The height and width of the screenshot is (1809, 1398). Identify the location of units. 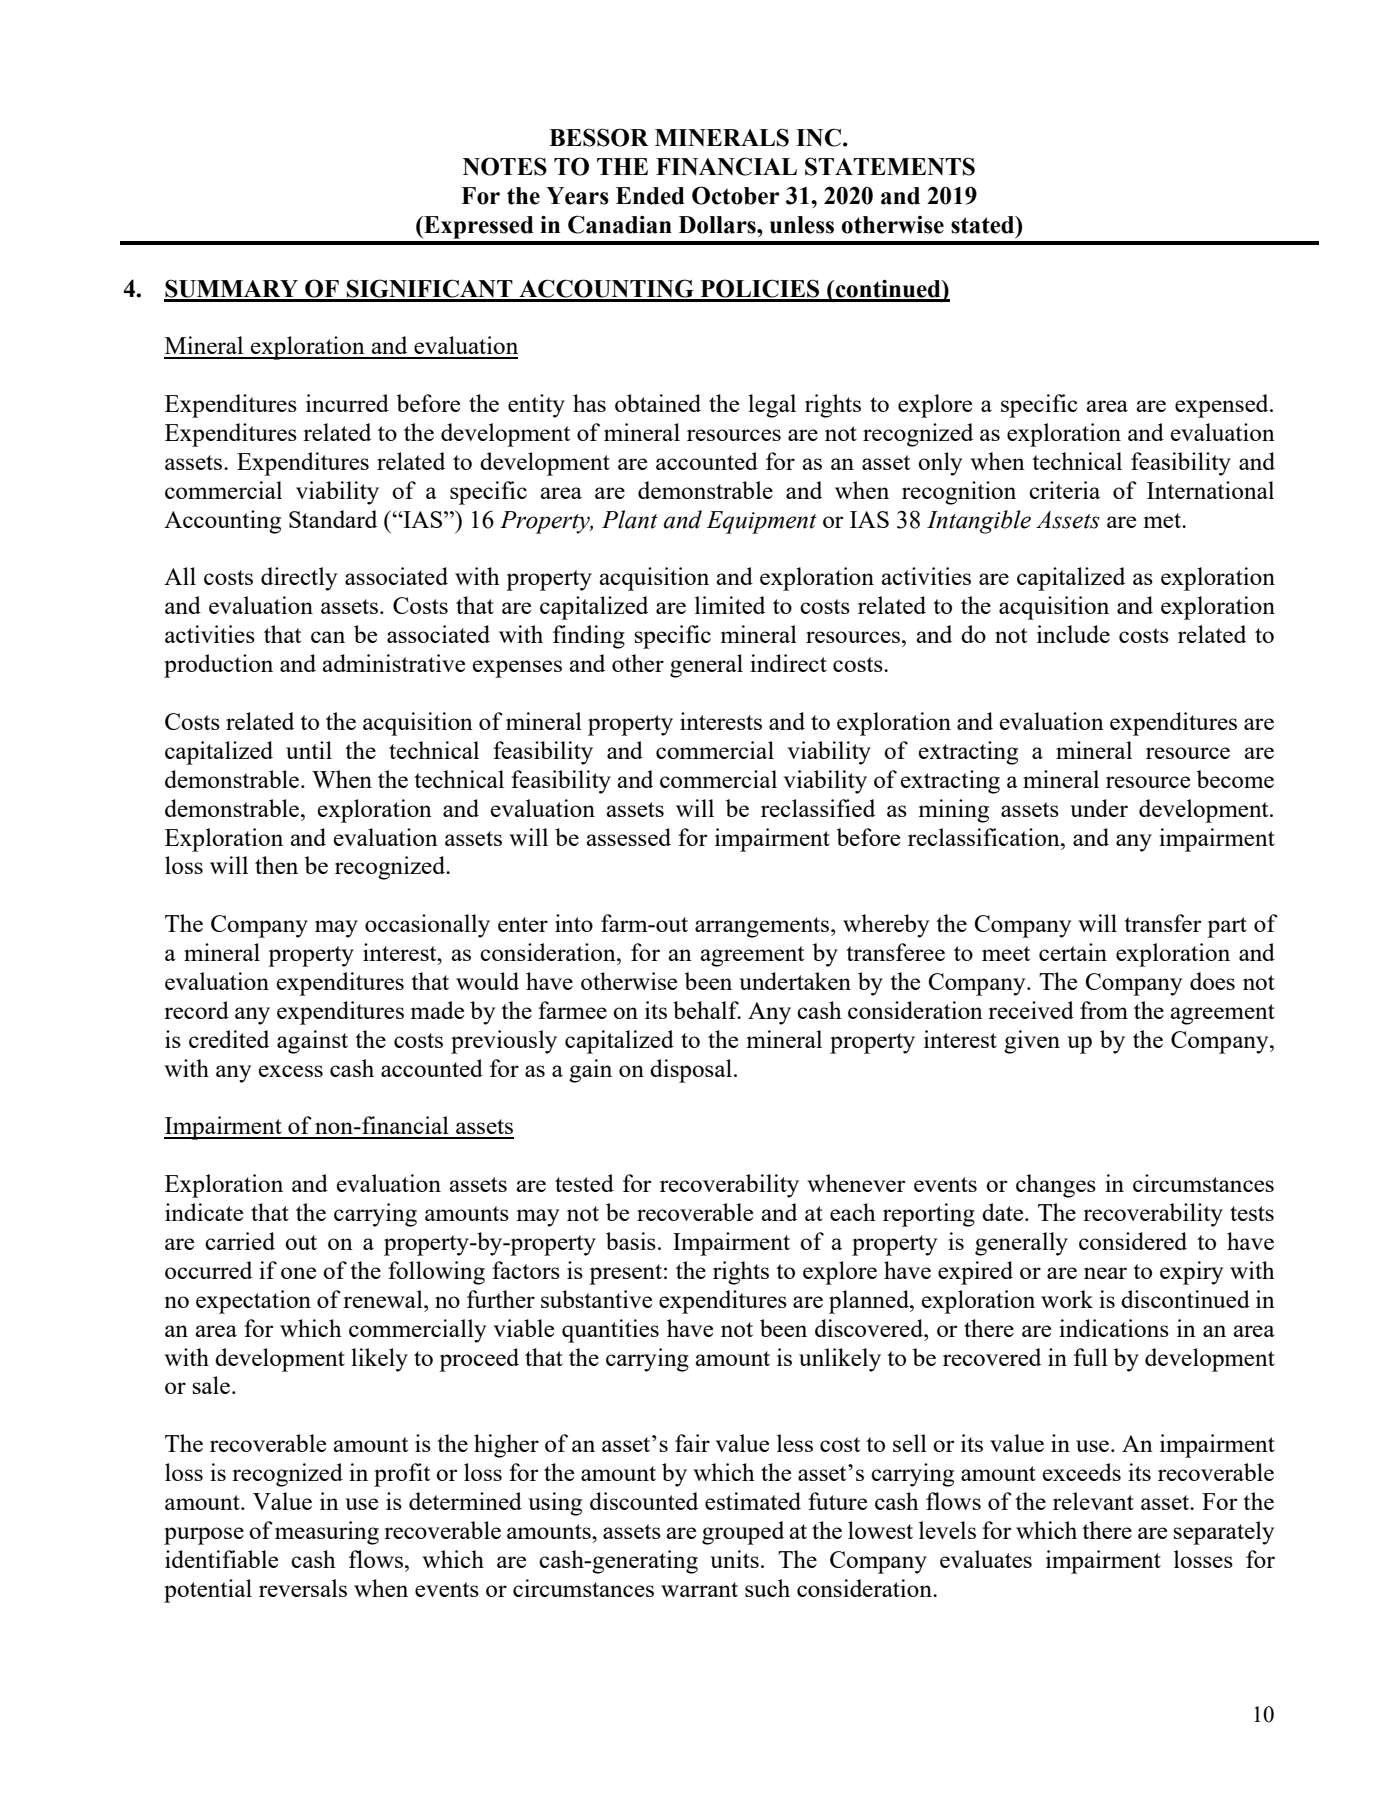
(734, 1559).
